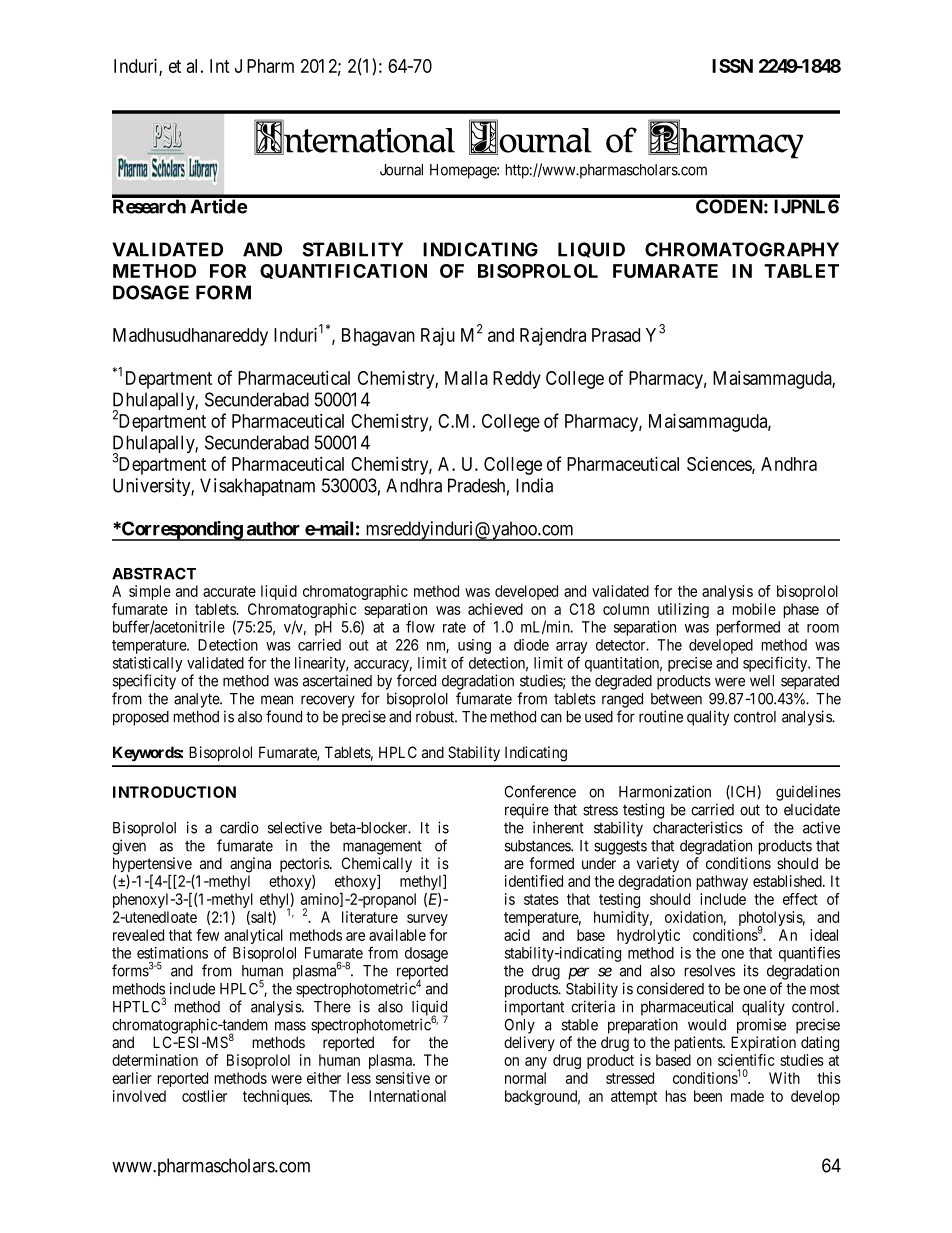 This document has width=952, height=1233. I want to click on author, so click(273, 528).
